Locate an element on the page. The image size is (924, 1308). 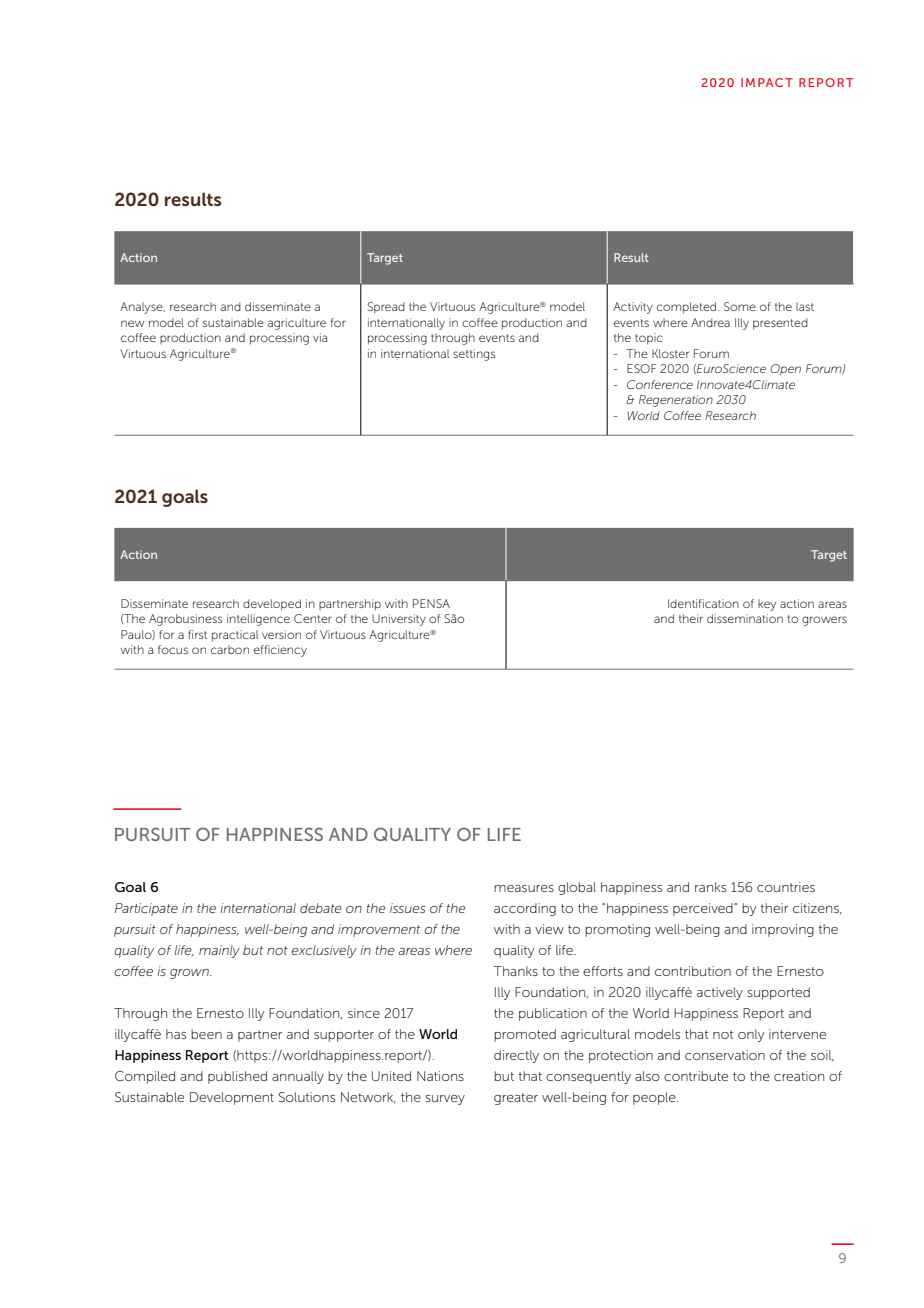
University is located at coordinates (399, 620).
